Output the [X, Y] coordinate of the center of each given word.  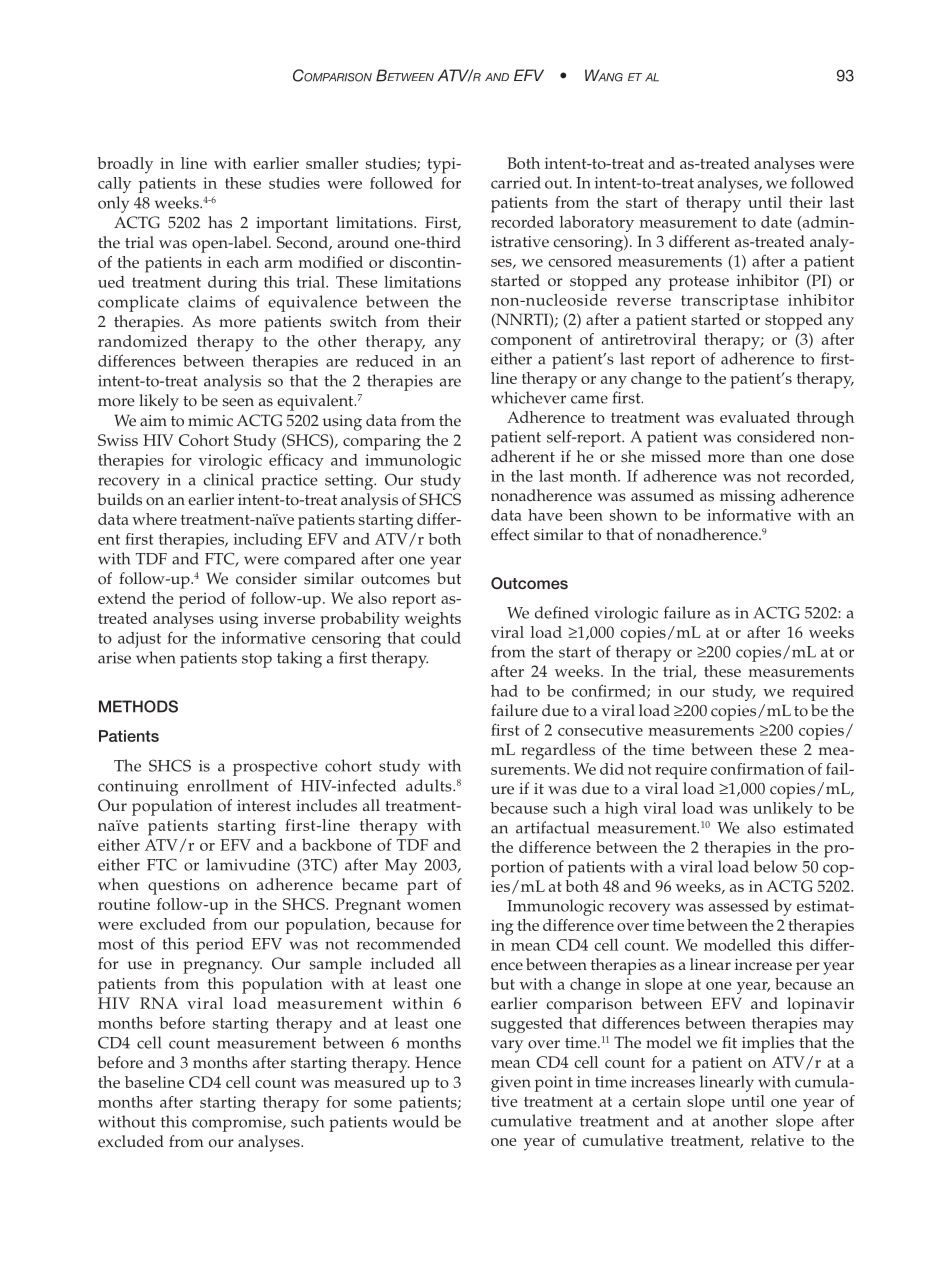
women [434, 906]
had [504, 691]
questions [184, 887]
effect [510, 534]
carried [516, 182]
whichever [528, 397]
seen [238, 402]
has [220, 222]
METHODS [138, 706]
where [154, 519]
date [776, 222]
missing [747, 498]
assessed [739, 905]
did [612, 769]
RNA [159, 1003]
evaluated [755, 417]
